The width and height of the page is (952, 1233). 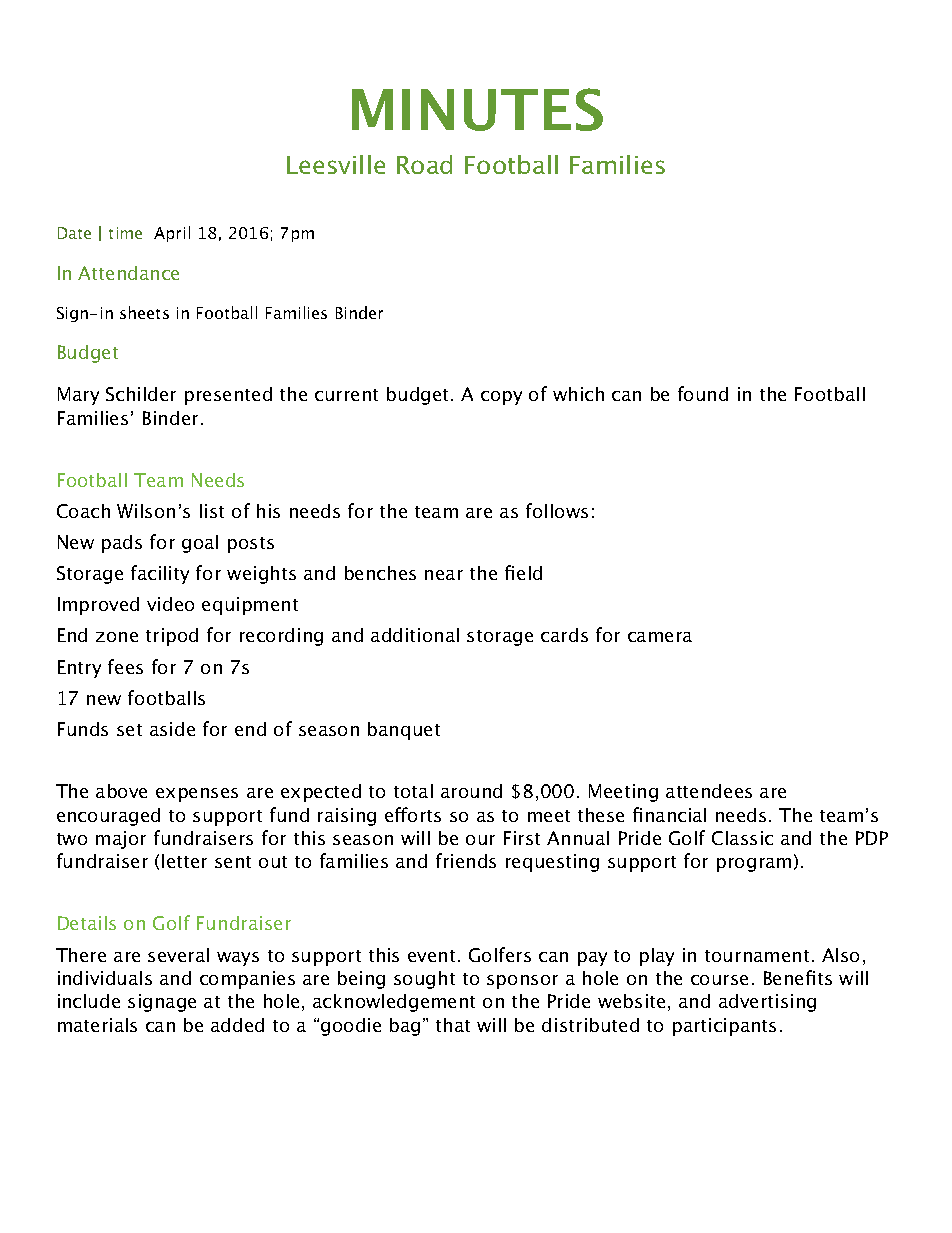 I want to click on aside, so click(x=172, y=729).
